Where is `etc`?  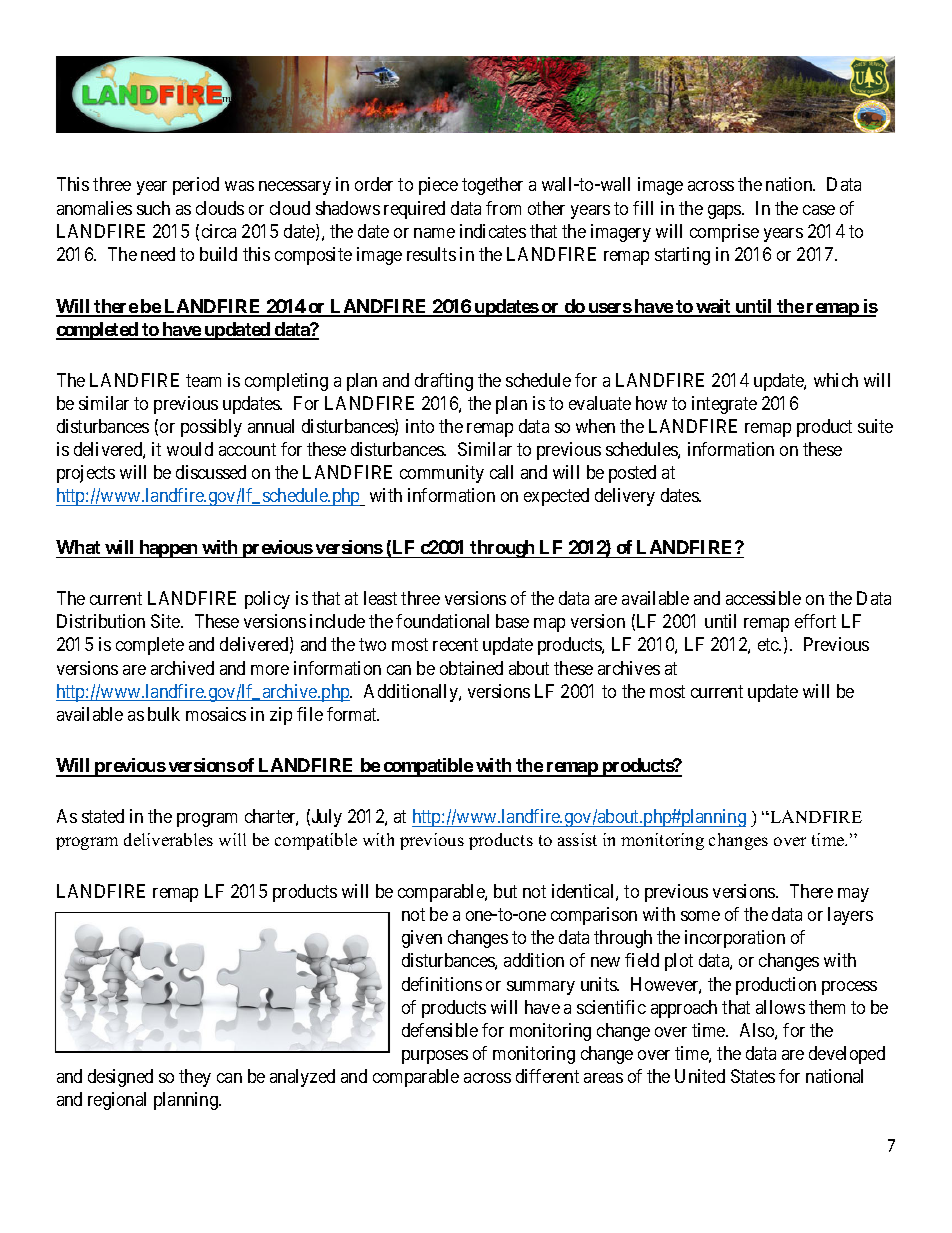 etc is located at coordinates (769, 645).
